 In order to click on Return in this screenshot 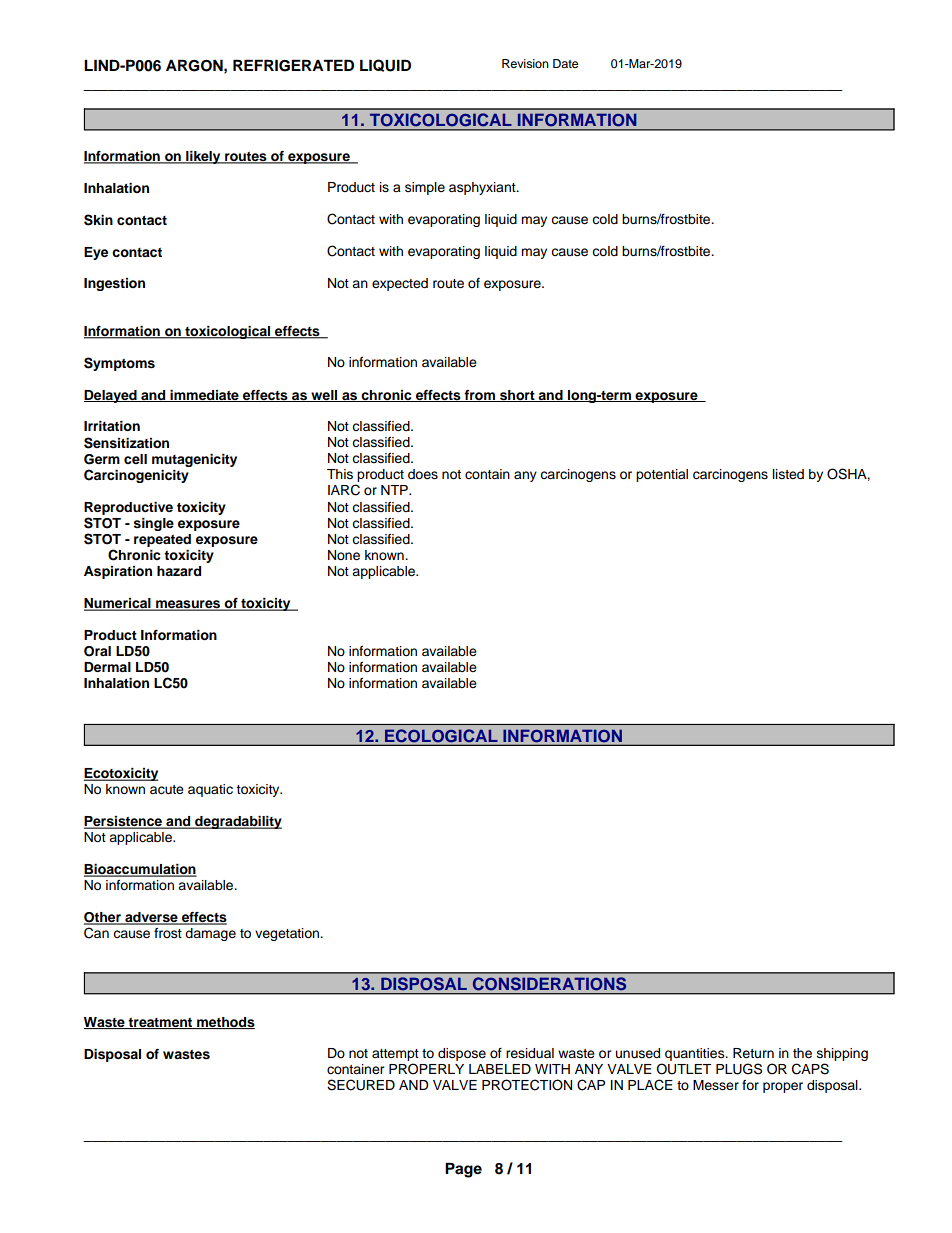, I will do `click(753, 1053)`.
